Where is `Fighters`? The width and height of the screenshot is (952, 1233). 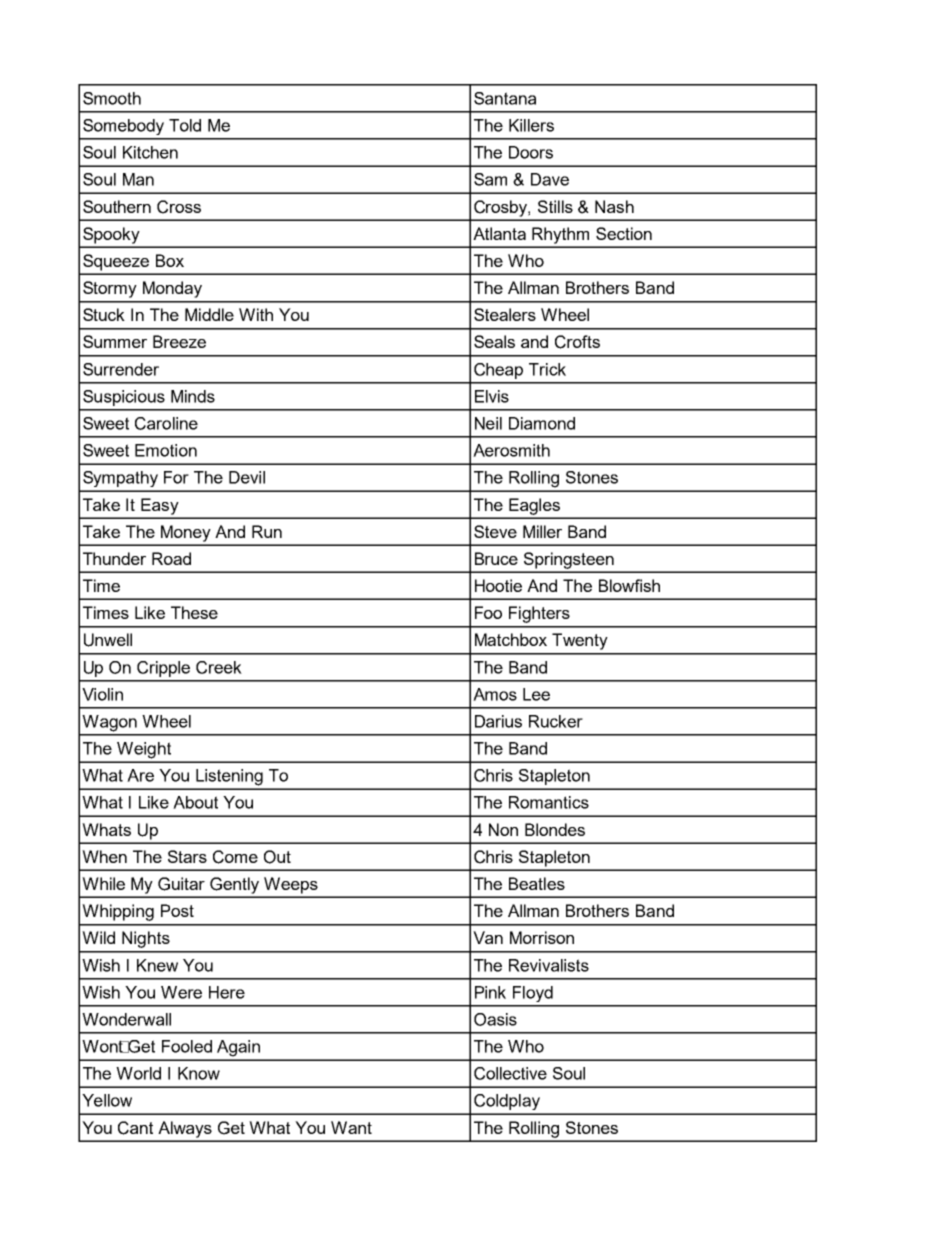 Fighters is located at coordinates (539, 614).
